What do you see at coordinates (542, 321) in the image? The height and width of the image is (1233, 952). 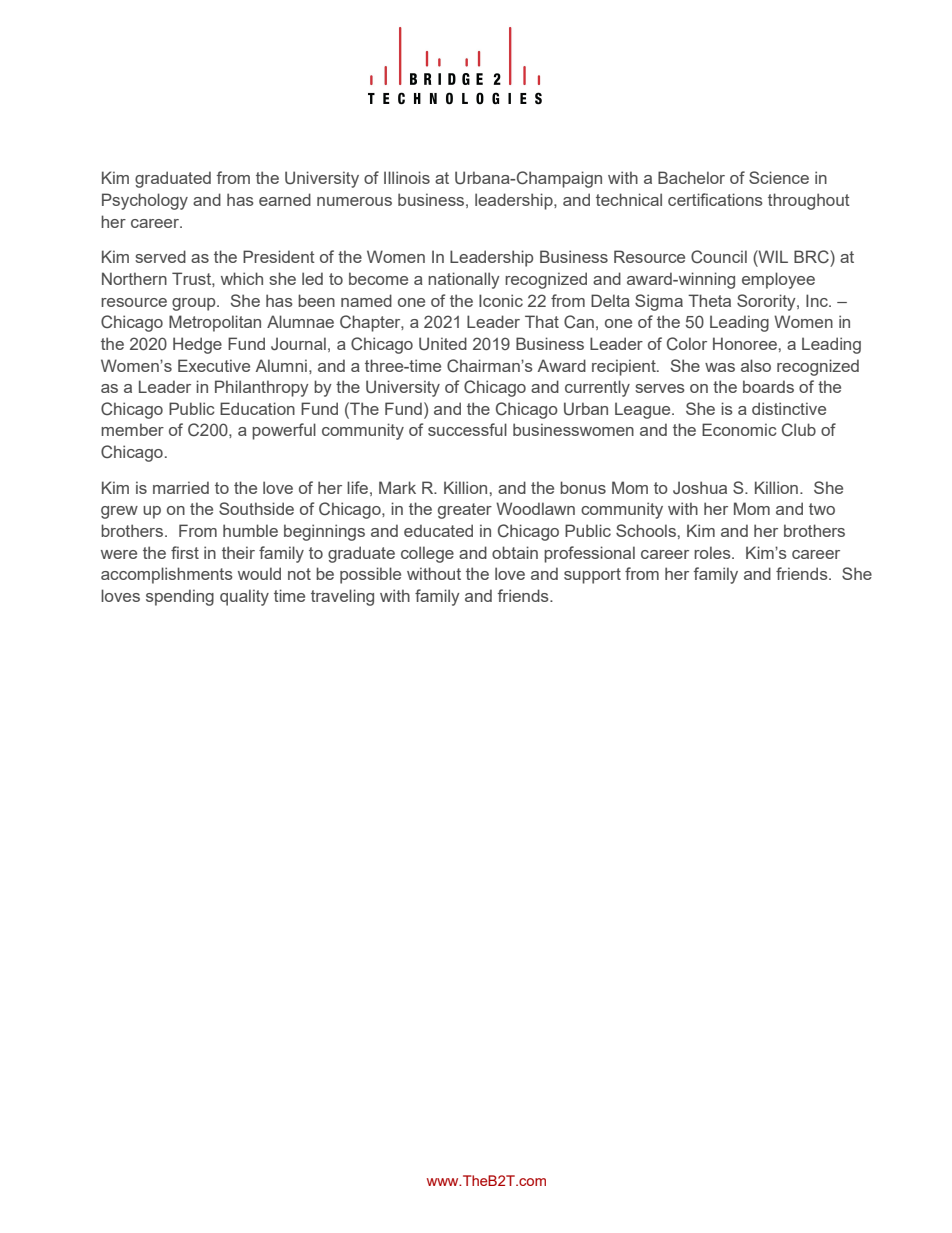 I see `That` at bounding box center [542, 321].
